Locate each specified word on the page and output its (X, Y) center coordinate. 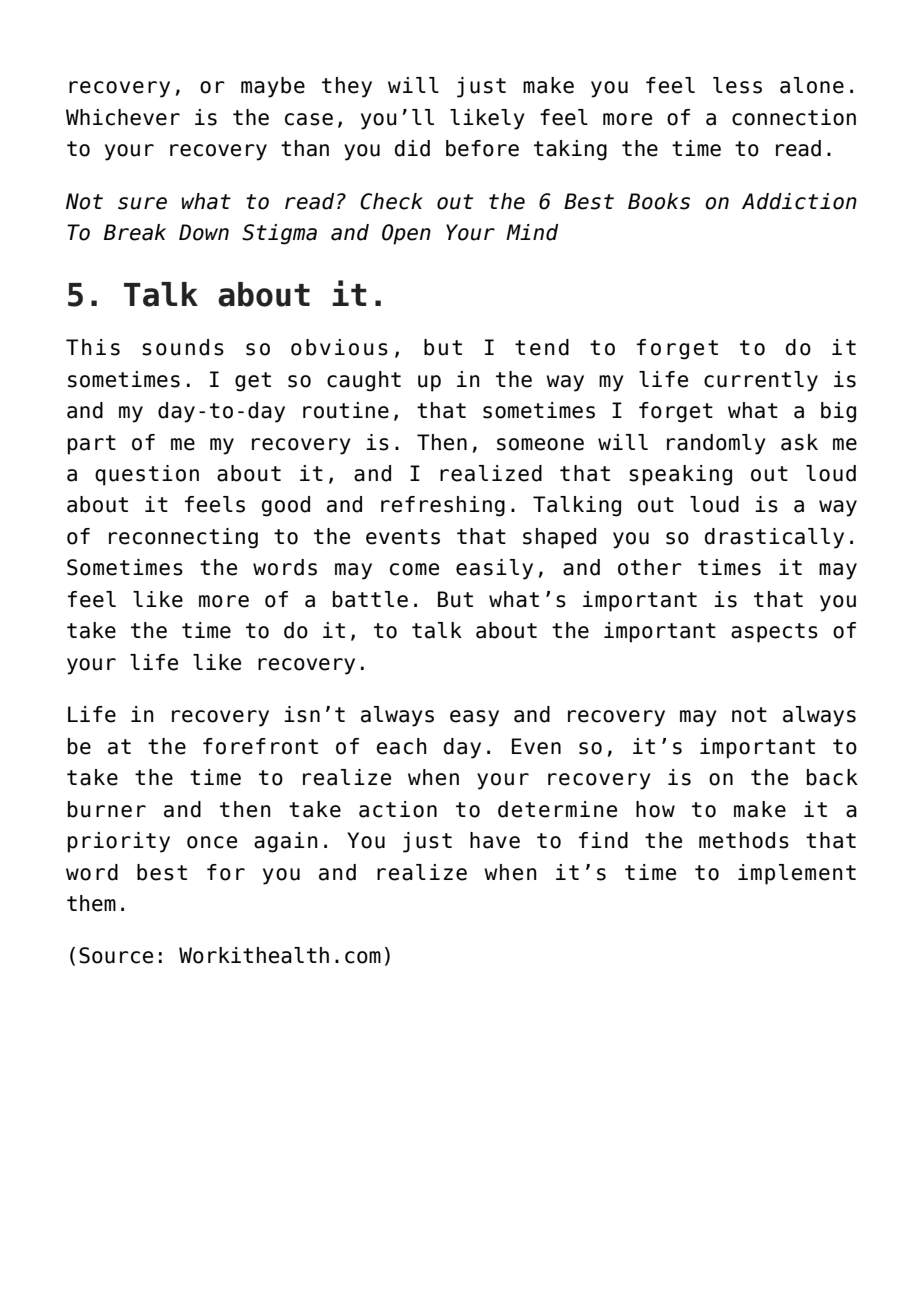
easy (474, 718)
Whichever (123, 117)
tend (542, 347)
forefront (260, 746)
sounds (183, 347)
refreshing (443, 506)
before (482, 148)
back (832, 777)
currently (761, 381)
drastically (774, 538)
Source (116, 955)
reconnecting (183, 538)
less (737, 85)
